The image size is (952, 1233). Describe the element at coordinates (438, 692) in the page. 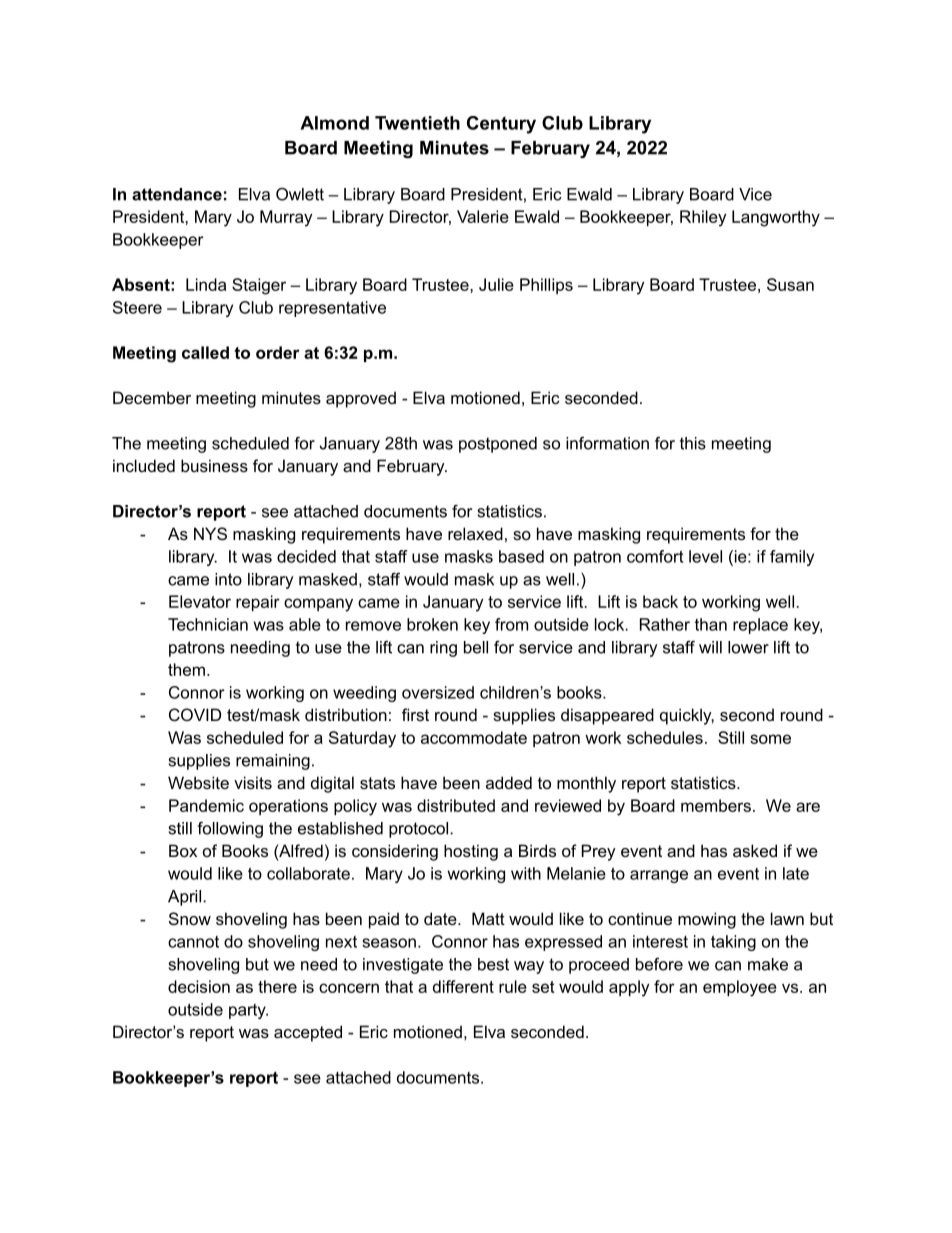

I see `oversized` at that location.
